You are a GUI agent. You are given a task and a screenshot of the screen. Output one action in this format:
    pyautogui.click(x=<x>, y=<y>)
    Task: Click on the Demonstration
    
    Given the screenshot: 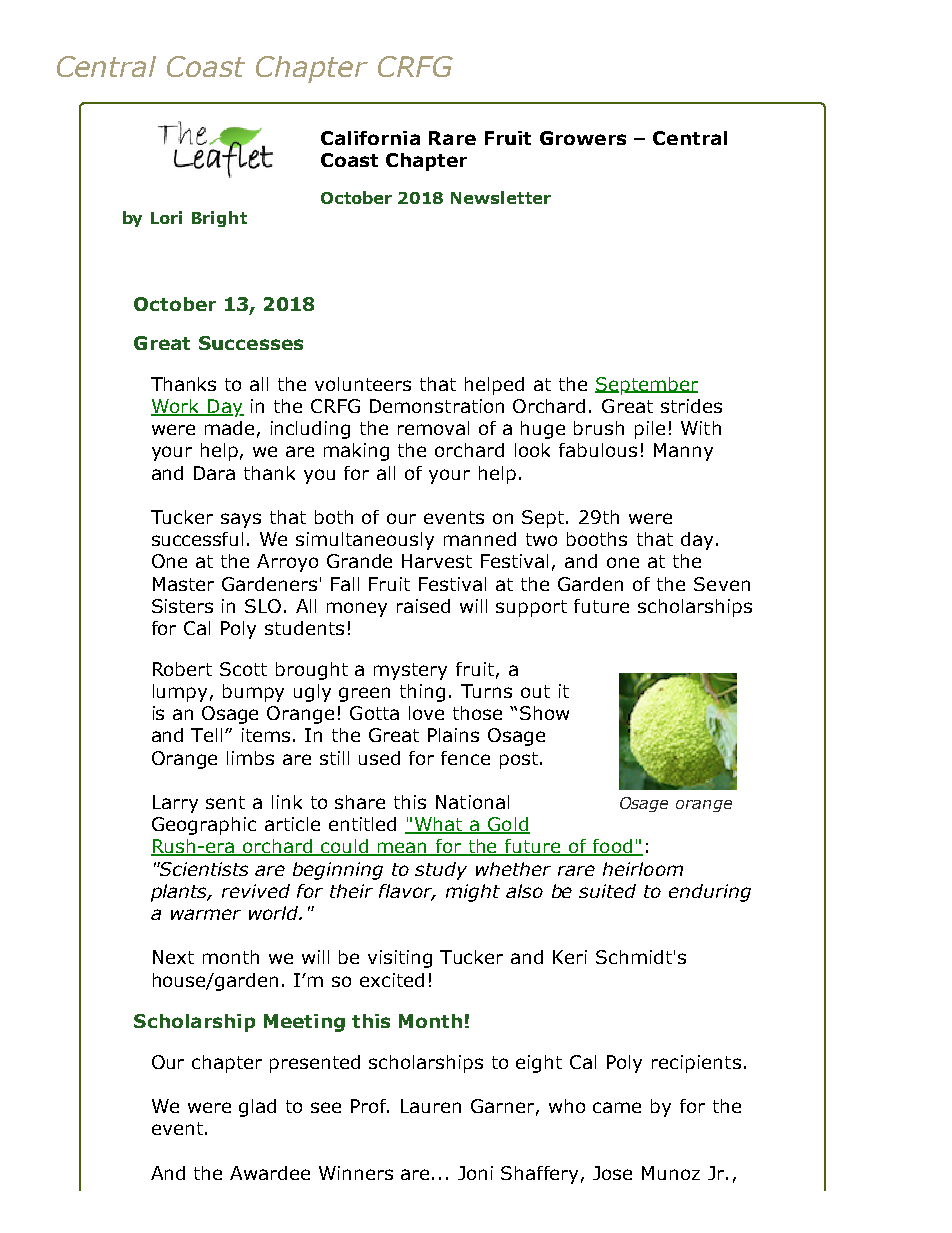 What is the action you would take?
    pyautogui.click(x=437, y=406)
